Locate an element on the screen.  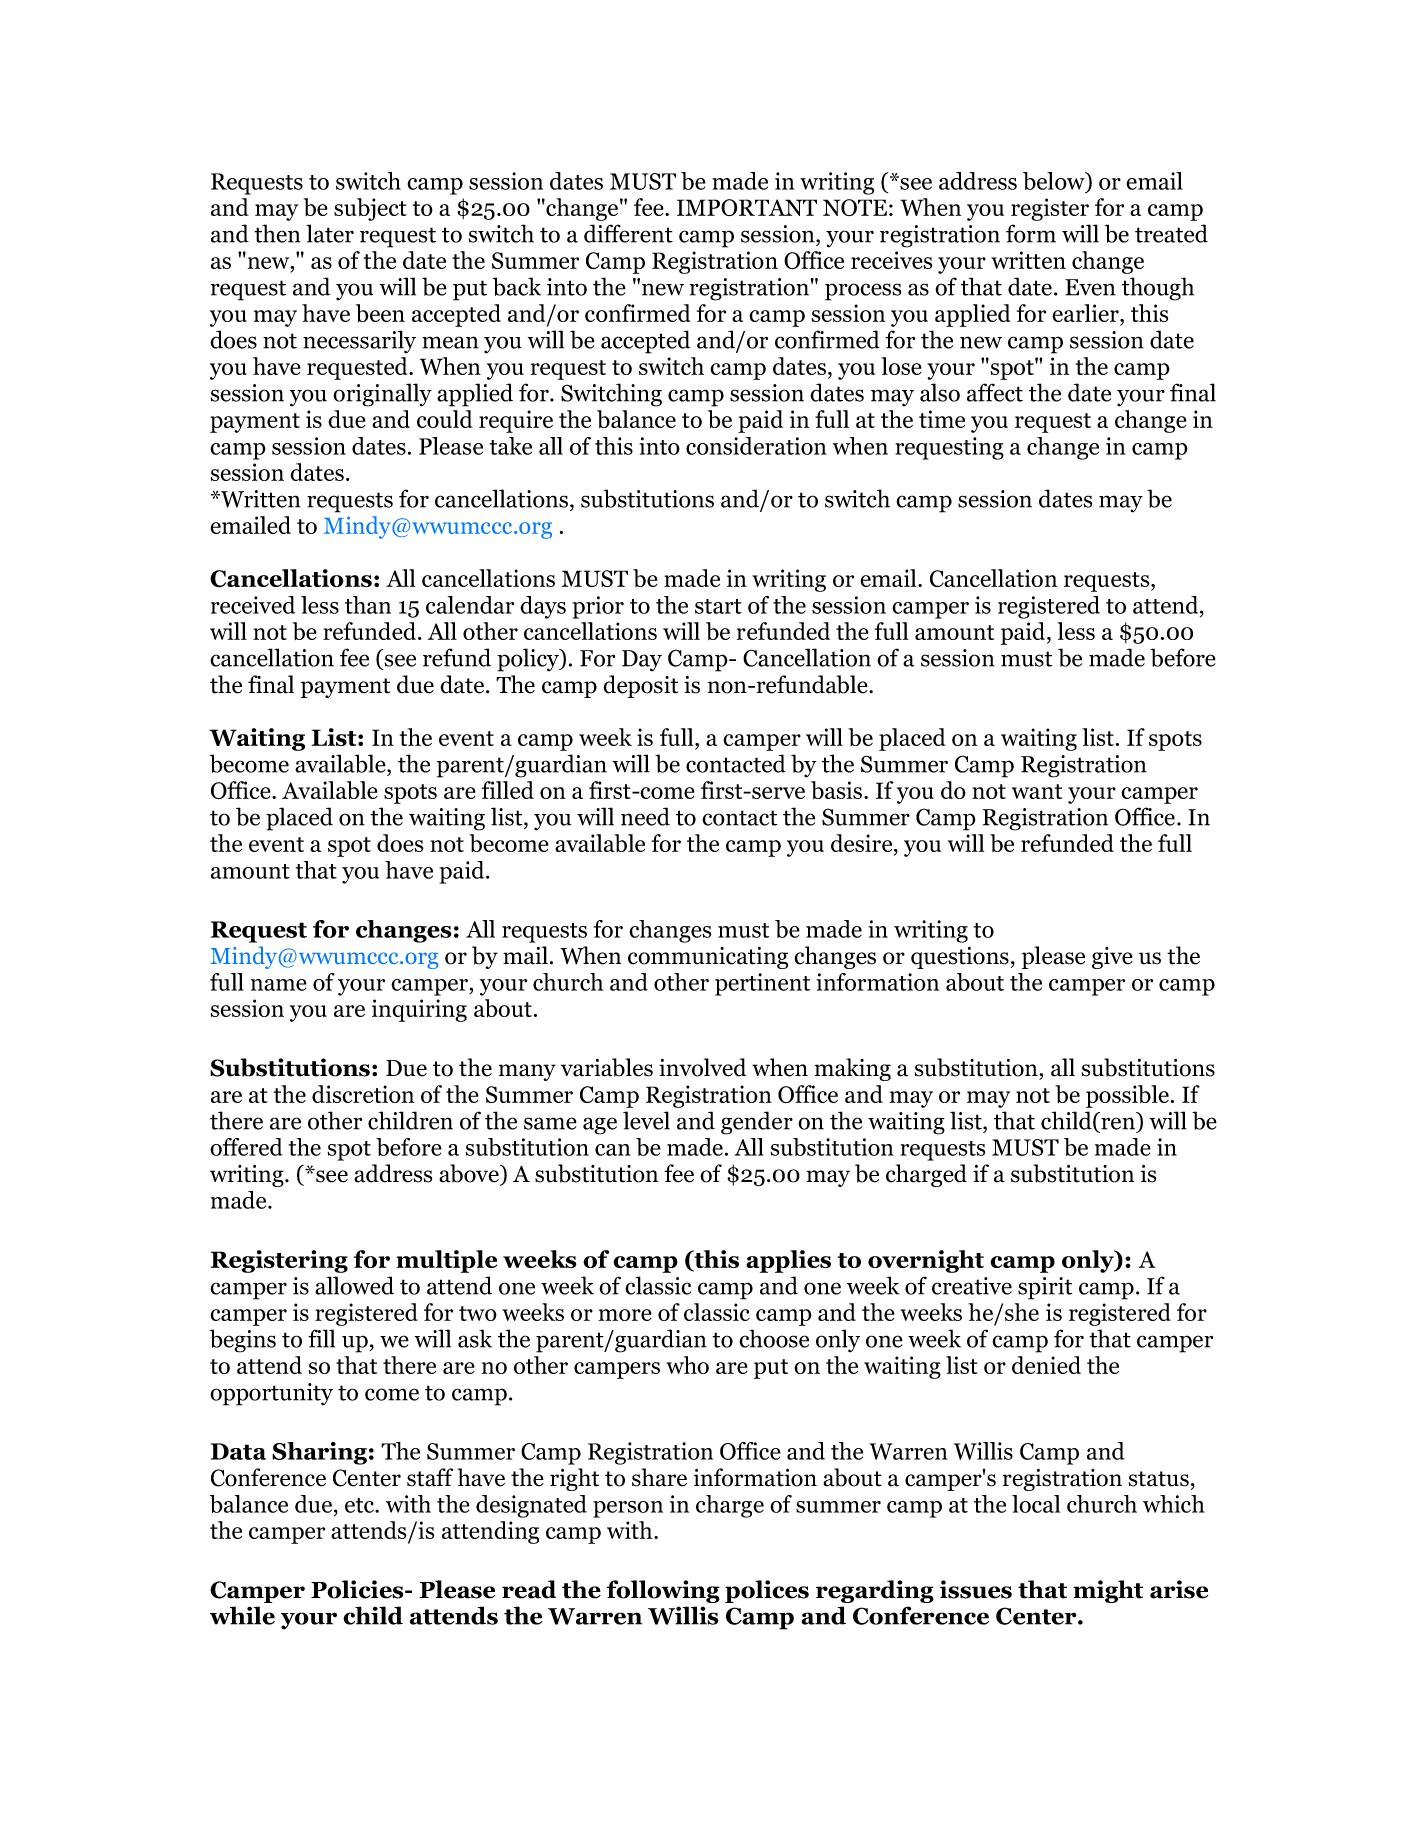
etc is located at coordinates (361, 1505).
